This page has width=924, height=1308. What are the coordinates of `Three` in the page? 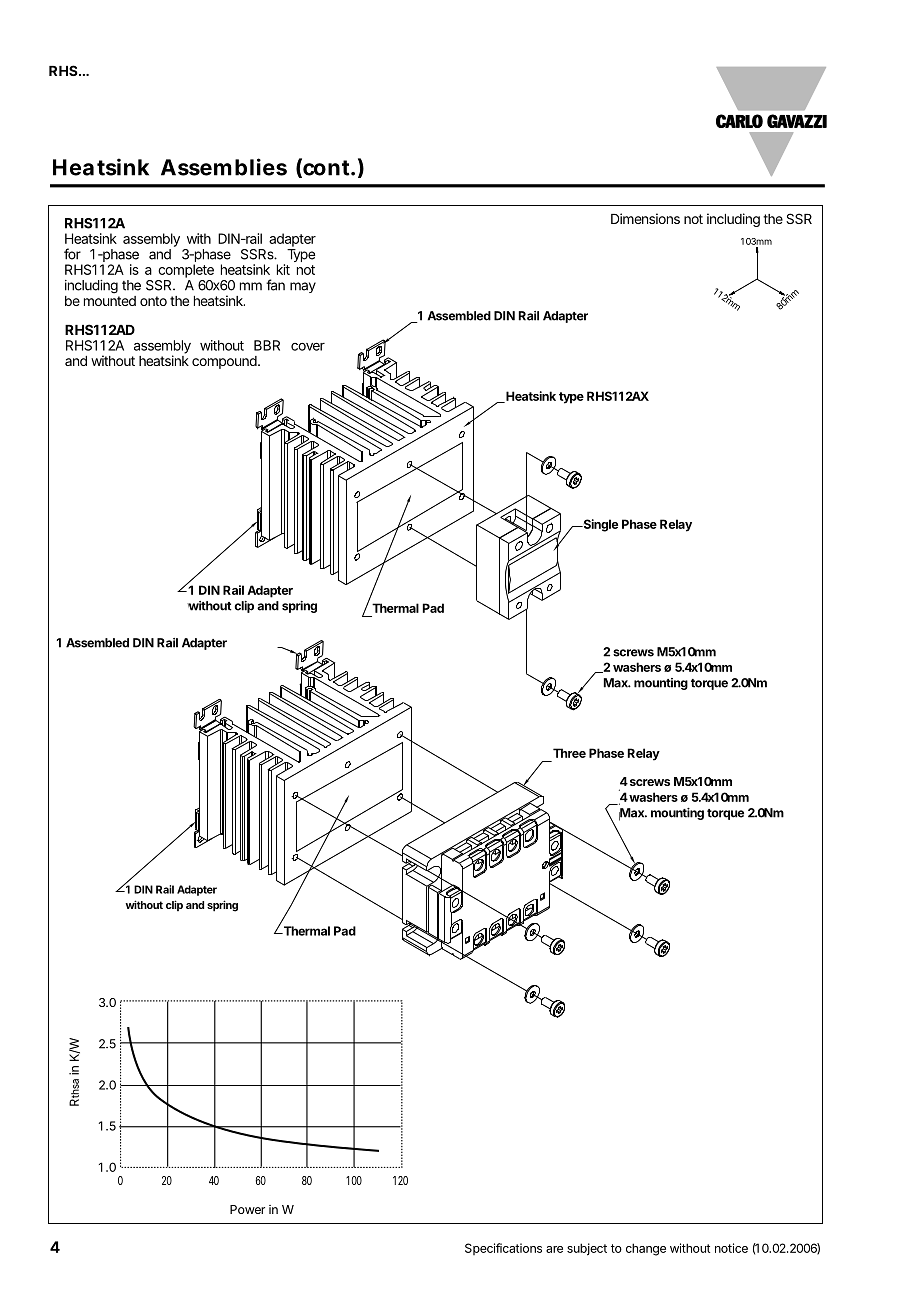 It's located at (569, 753).
